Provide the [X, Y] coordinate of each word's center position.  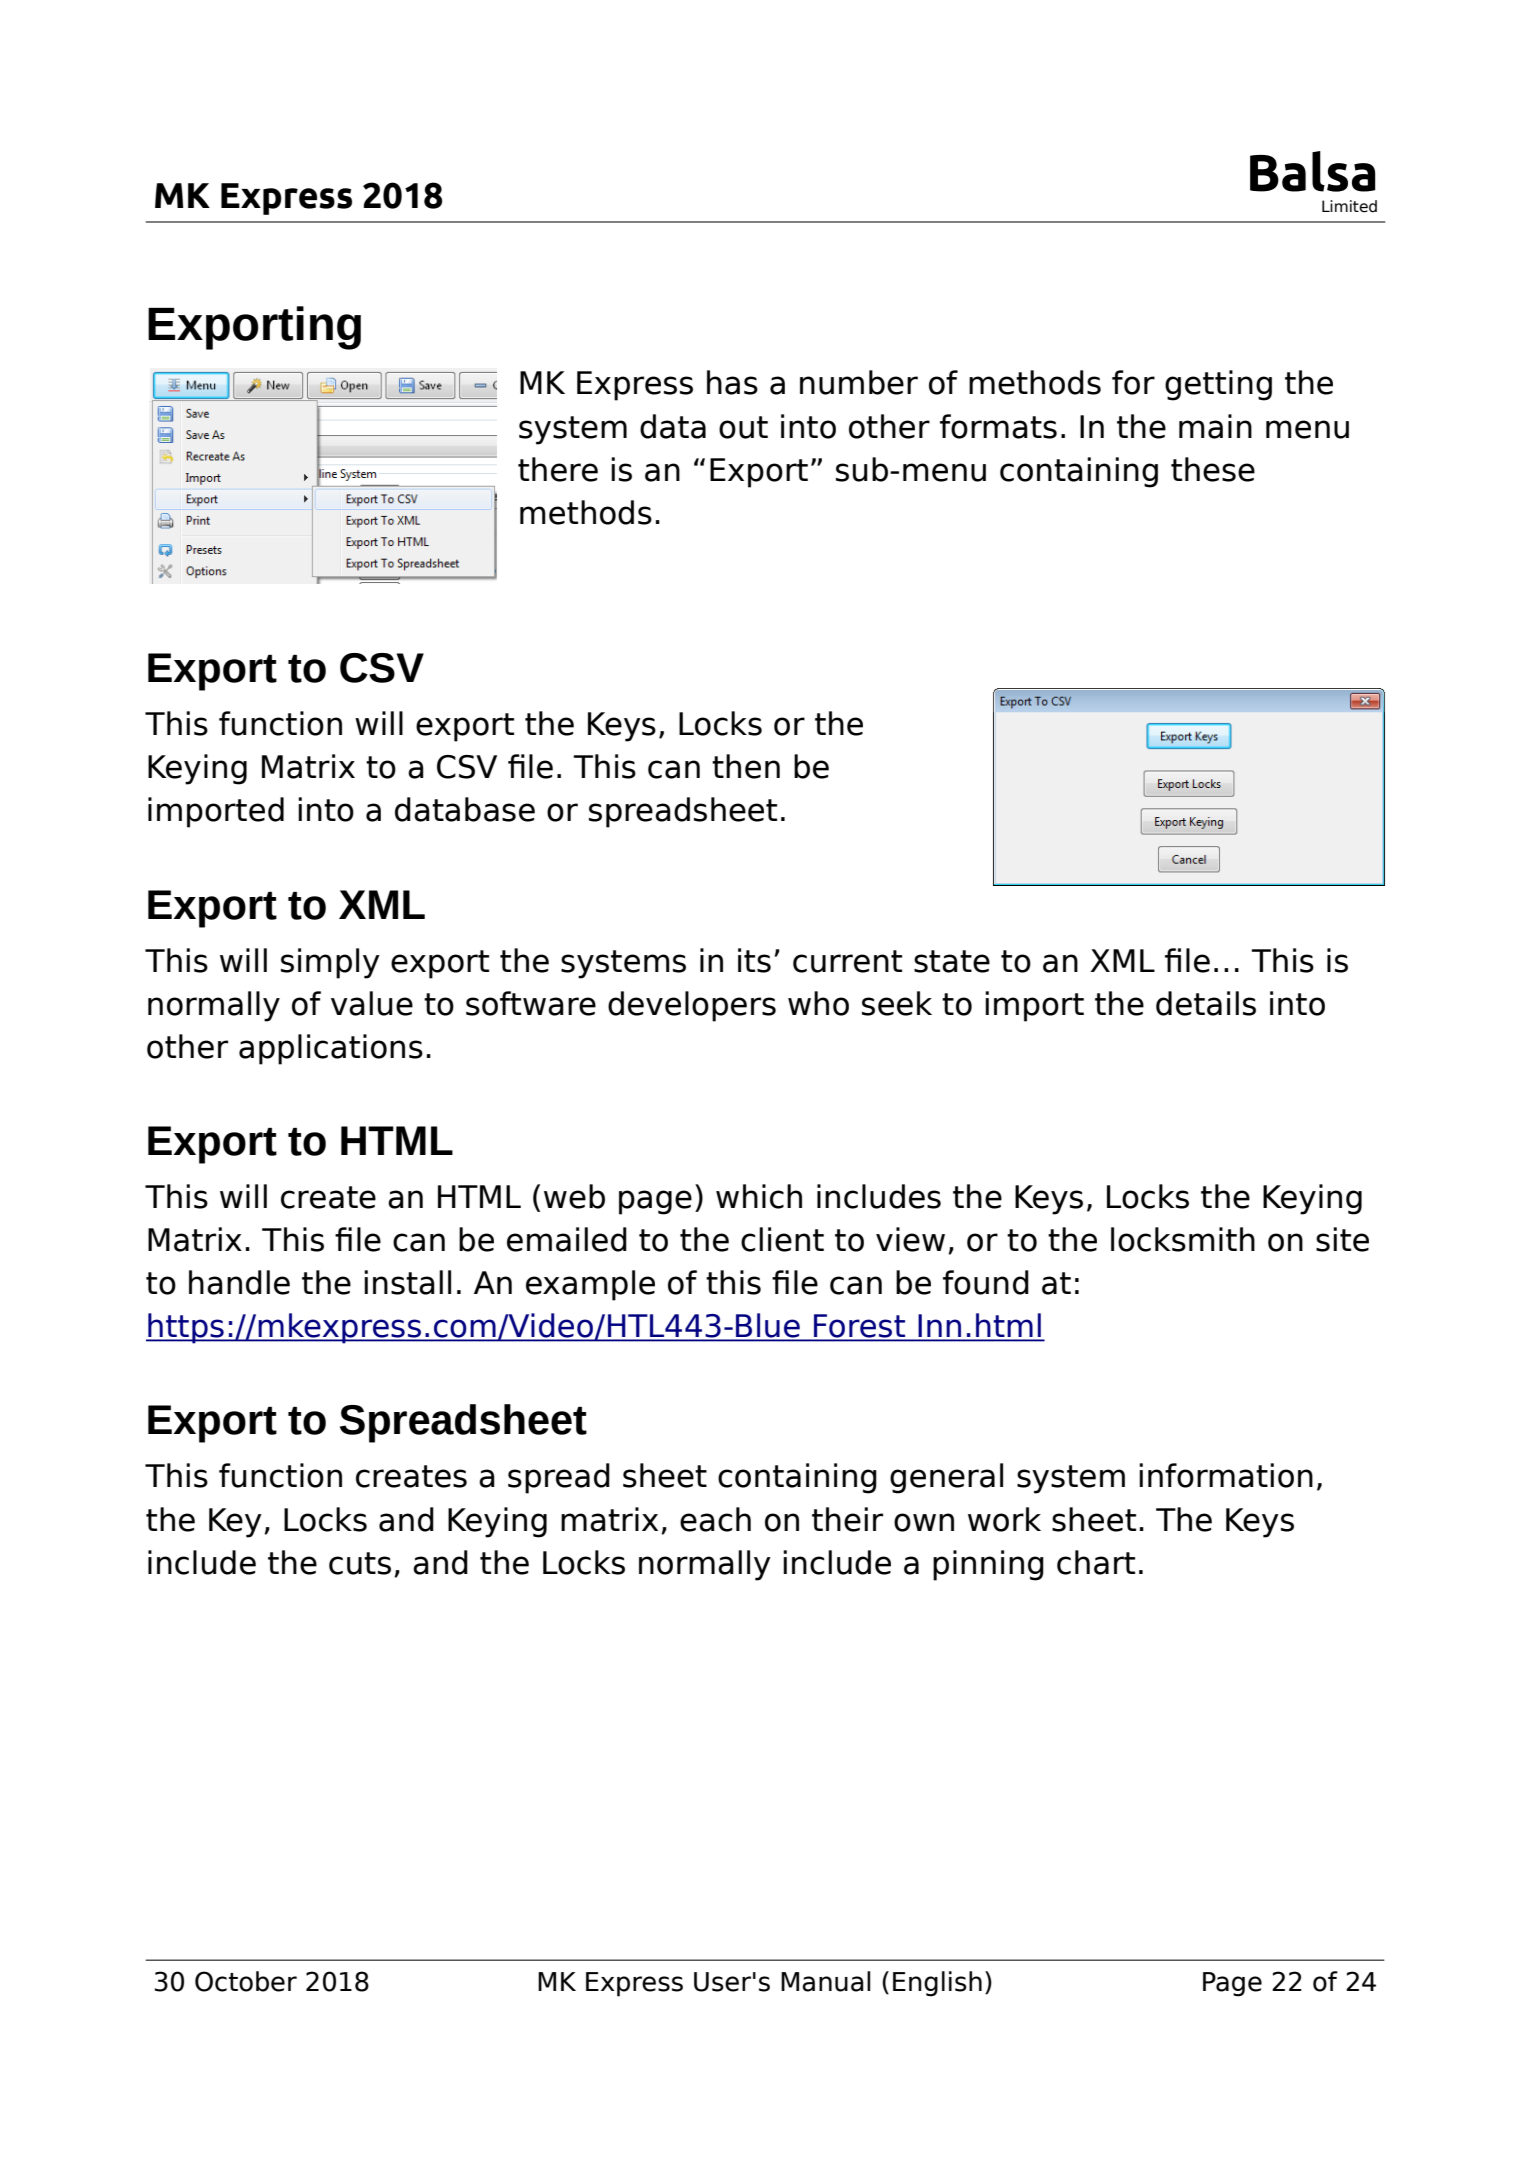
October [246, 1981]
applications [331, 1049]
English [937, 1984]
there [558, 469]
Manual [826, 1981]
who [818, 1003]
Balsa [1312, 171]
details [1206, 1003]
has [732, 382]
